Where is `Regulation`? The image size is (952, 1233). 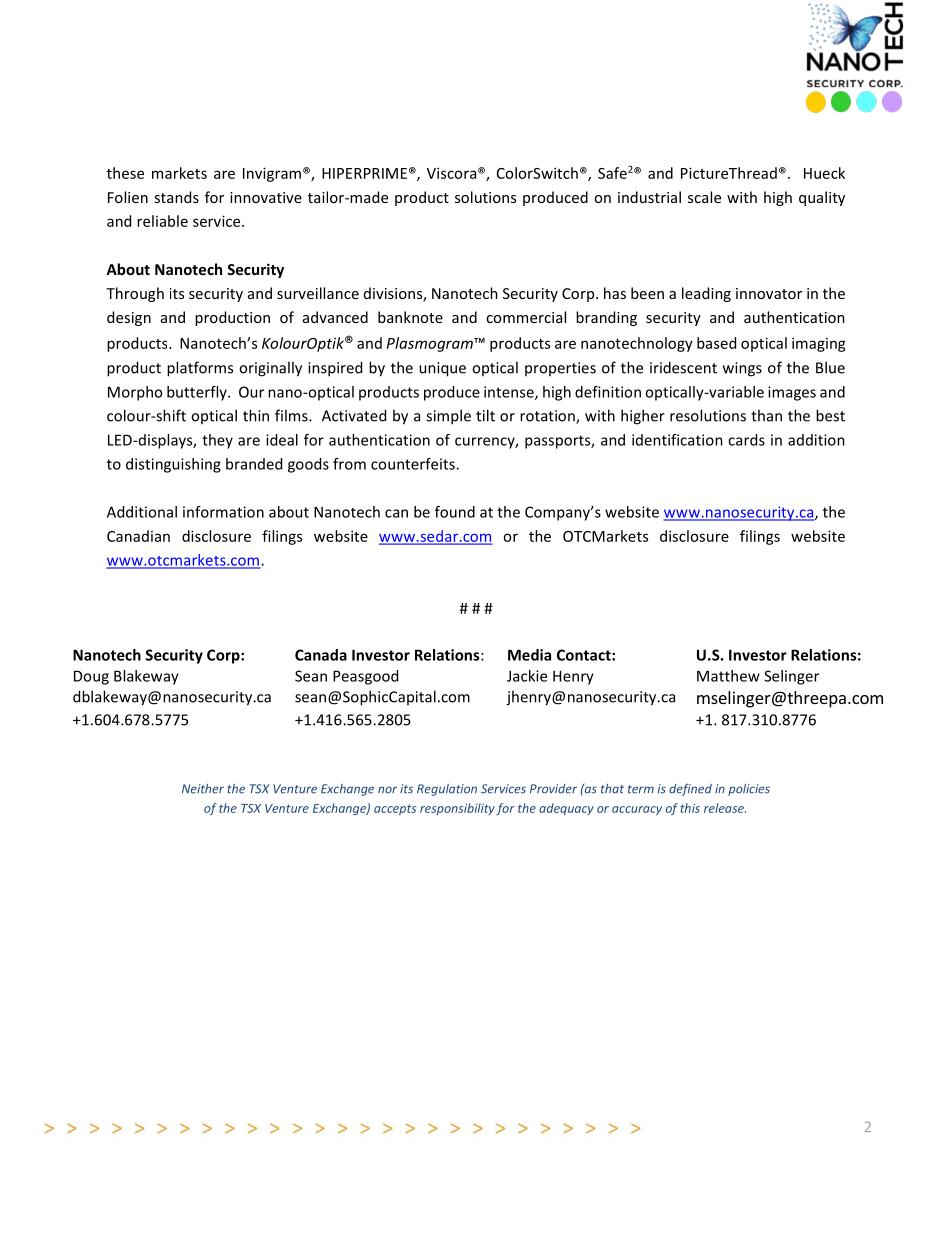
Regulation is located at coordinates (447, 790).
